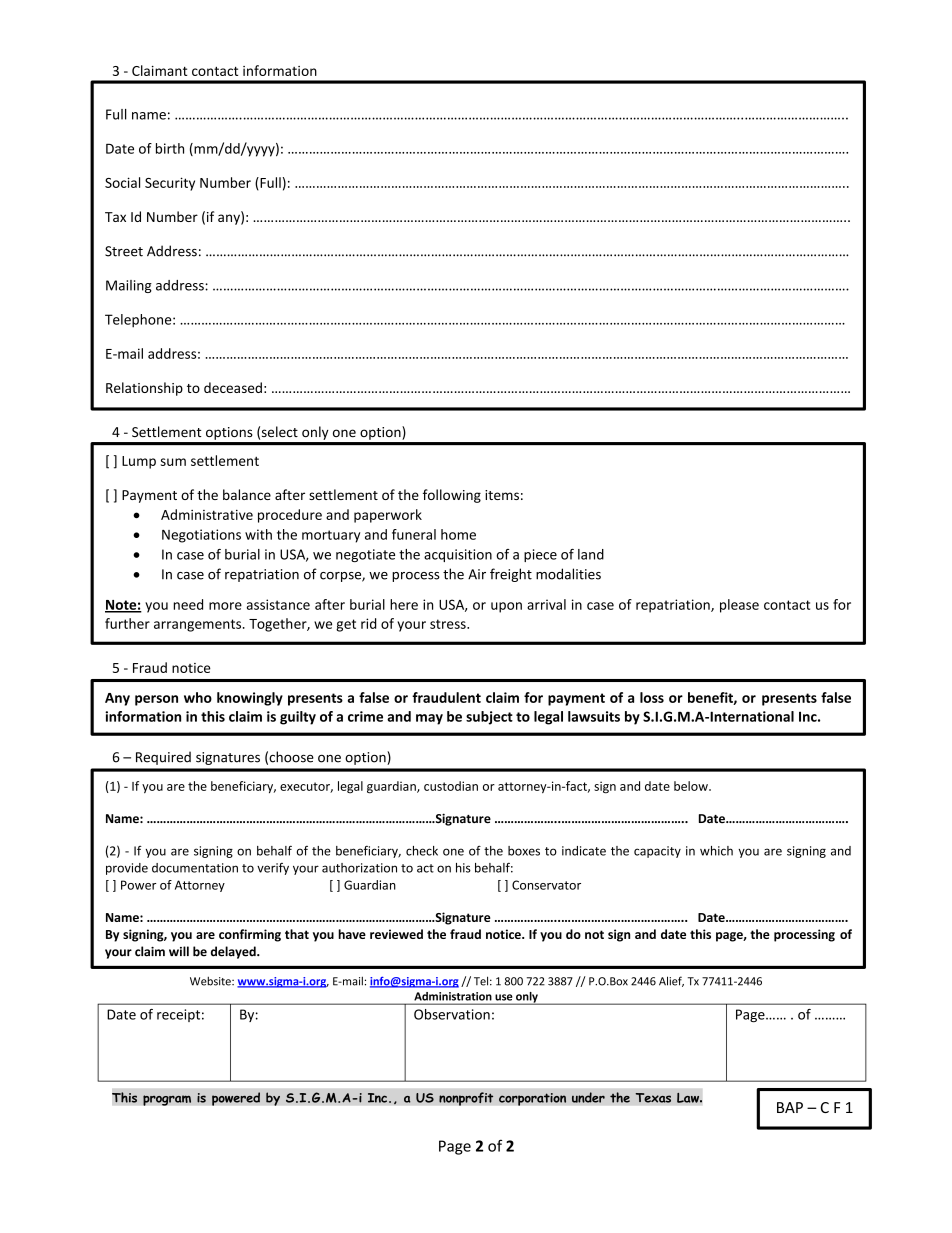 The width and height of the page is (952, 1233). I want to click on please, so click(739, 606).
